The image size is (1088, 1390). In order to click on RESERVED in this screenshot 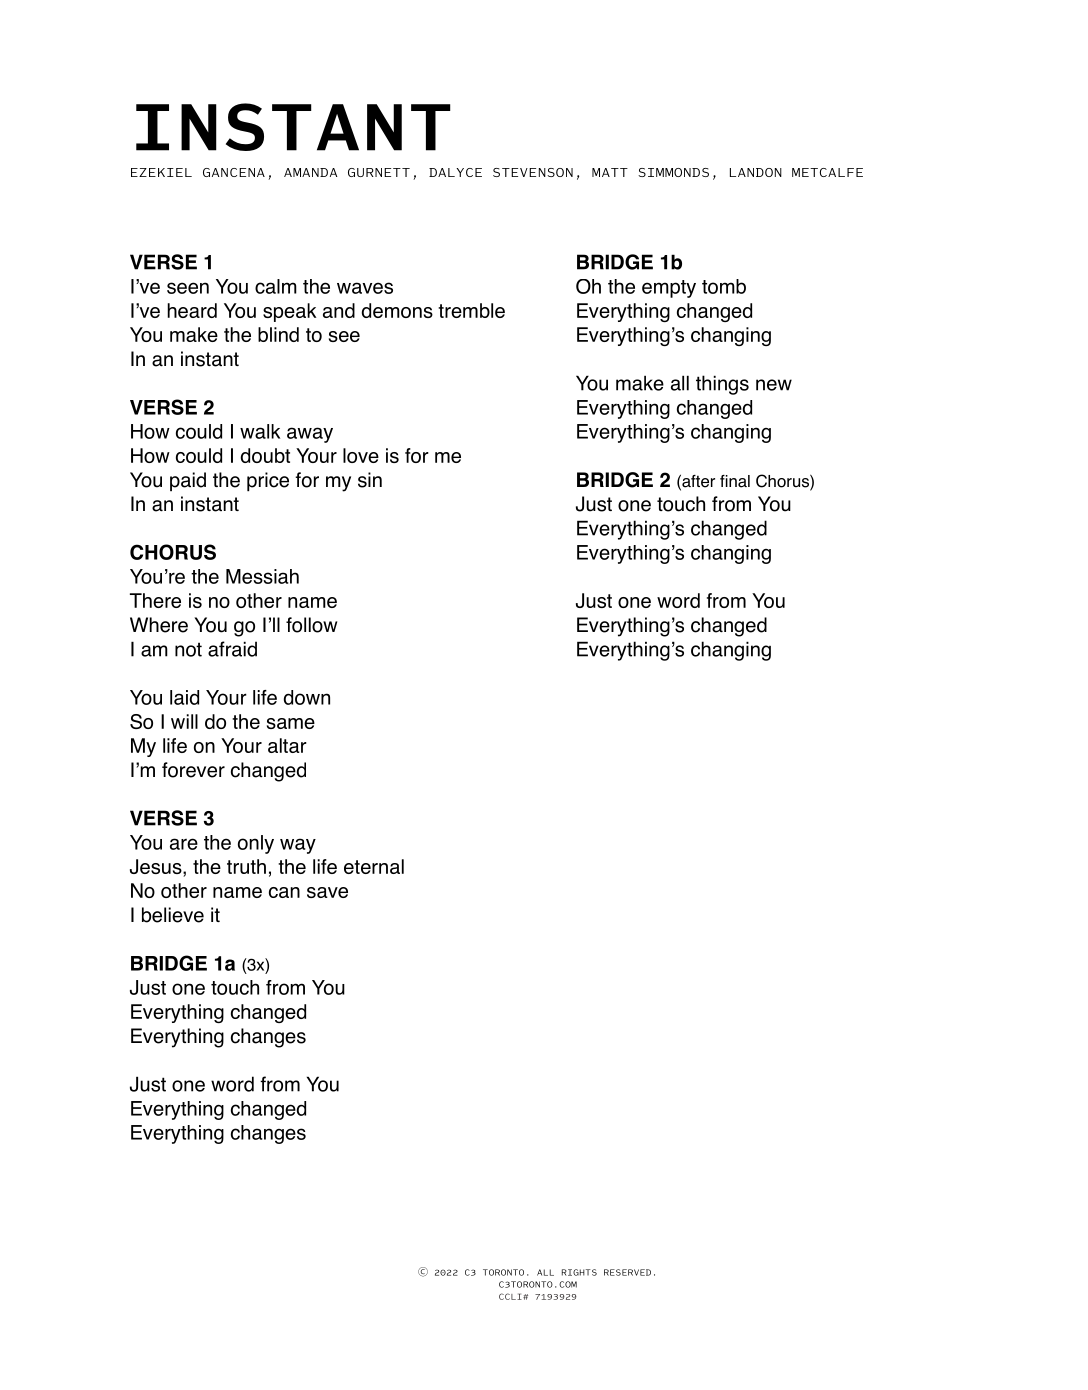, I will do `click(627, 1272)`.
